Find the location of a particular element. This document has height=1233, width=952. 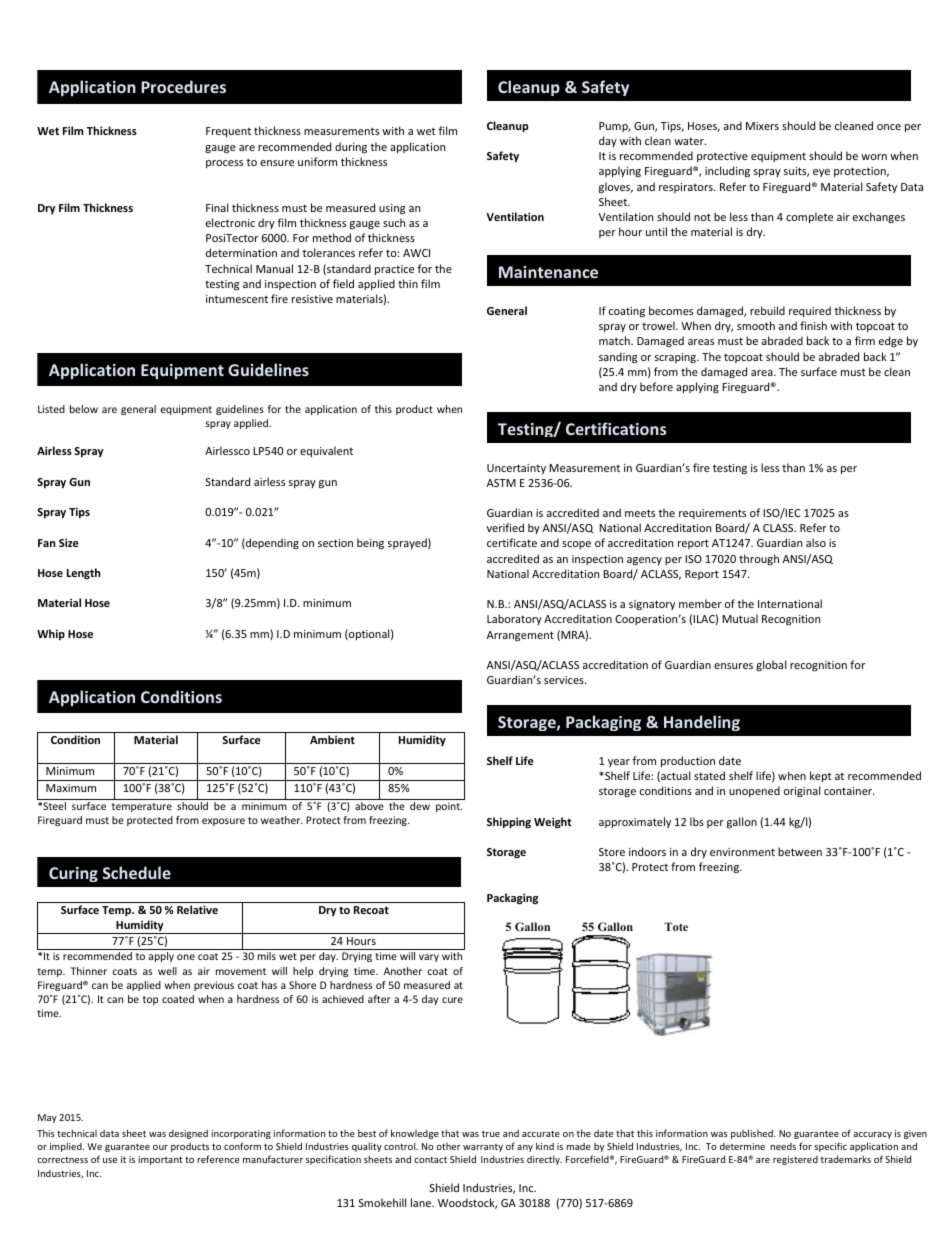

Mixers is located at coordinates (762, 126).
